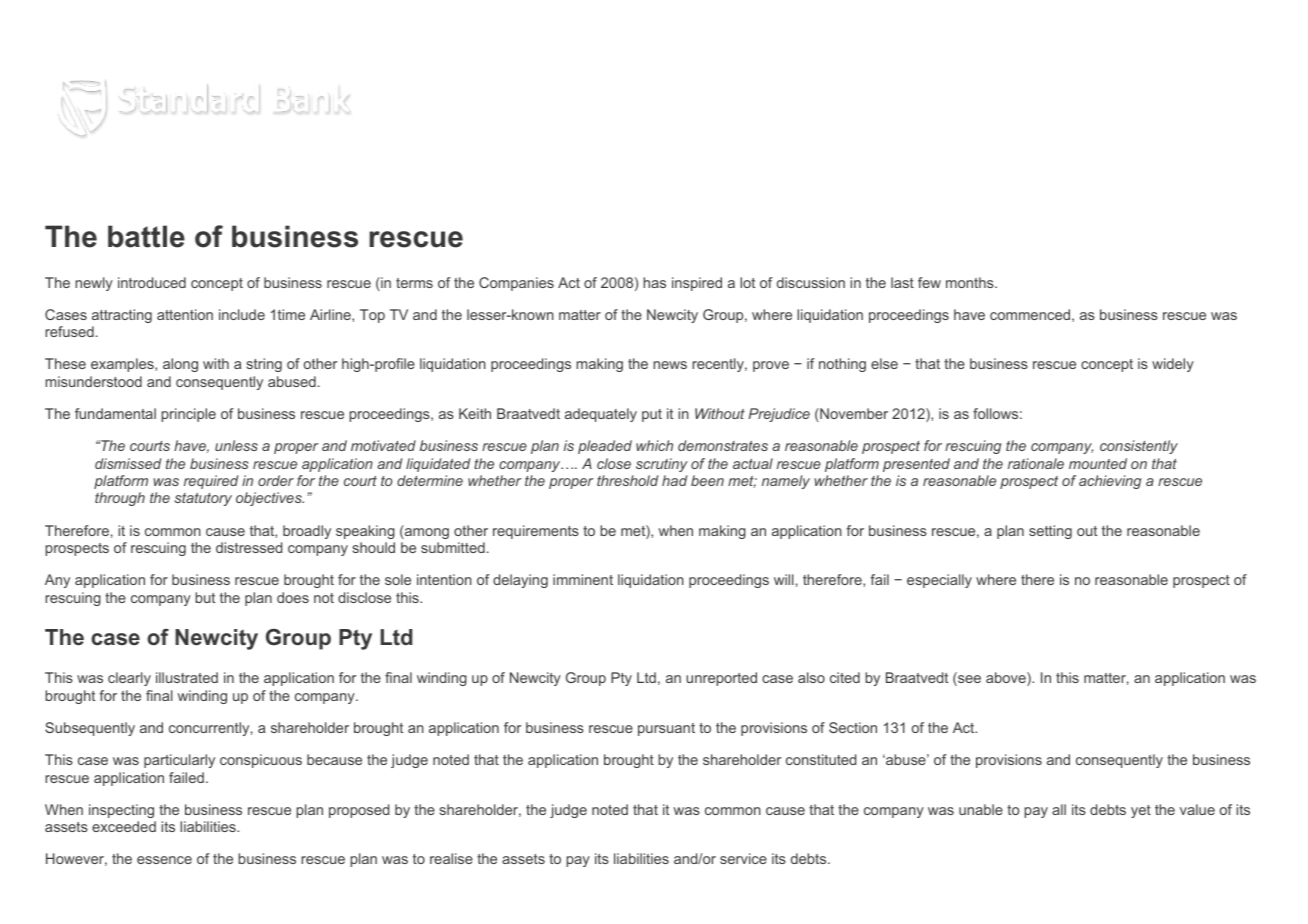 This screenshot has height=924, width=1308. Describe the element at coordinates (164, 860) in the screenshot. I see `essence` at that location.
